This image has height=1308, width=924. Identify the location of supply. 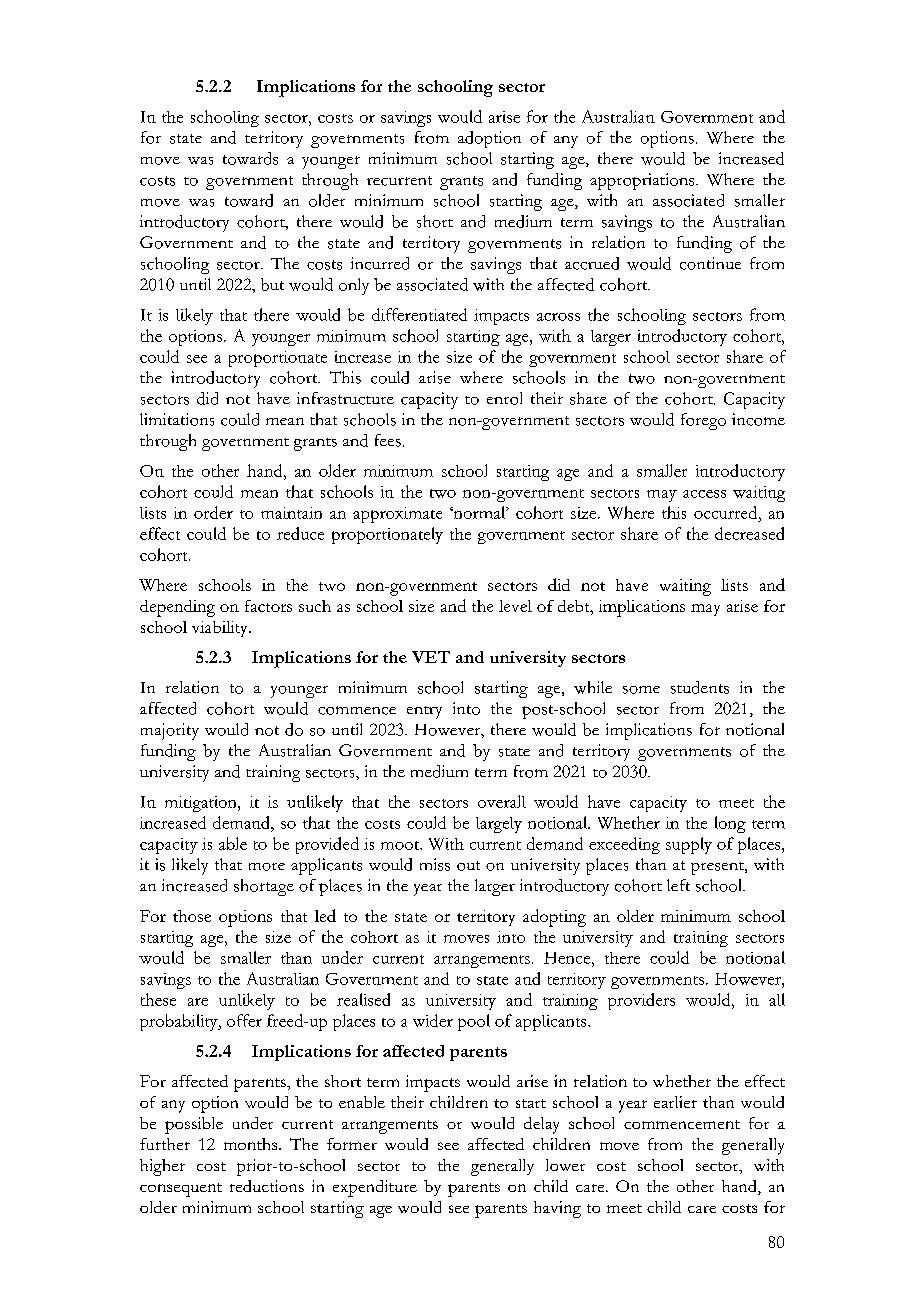
(689, 845).
